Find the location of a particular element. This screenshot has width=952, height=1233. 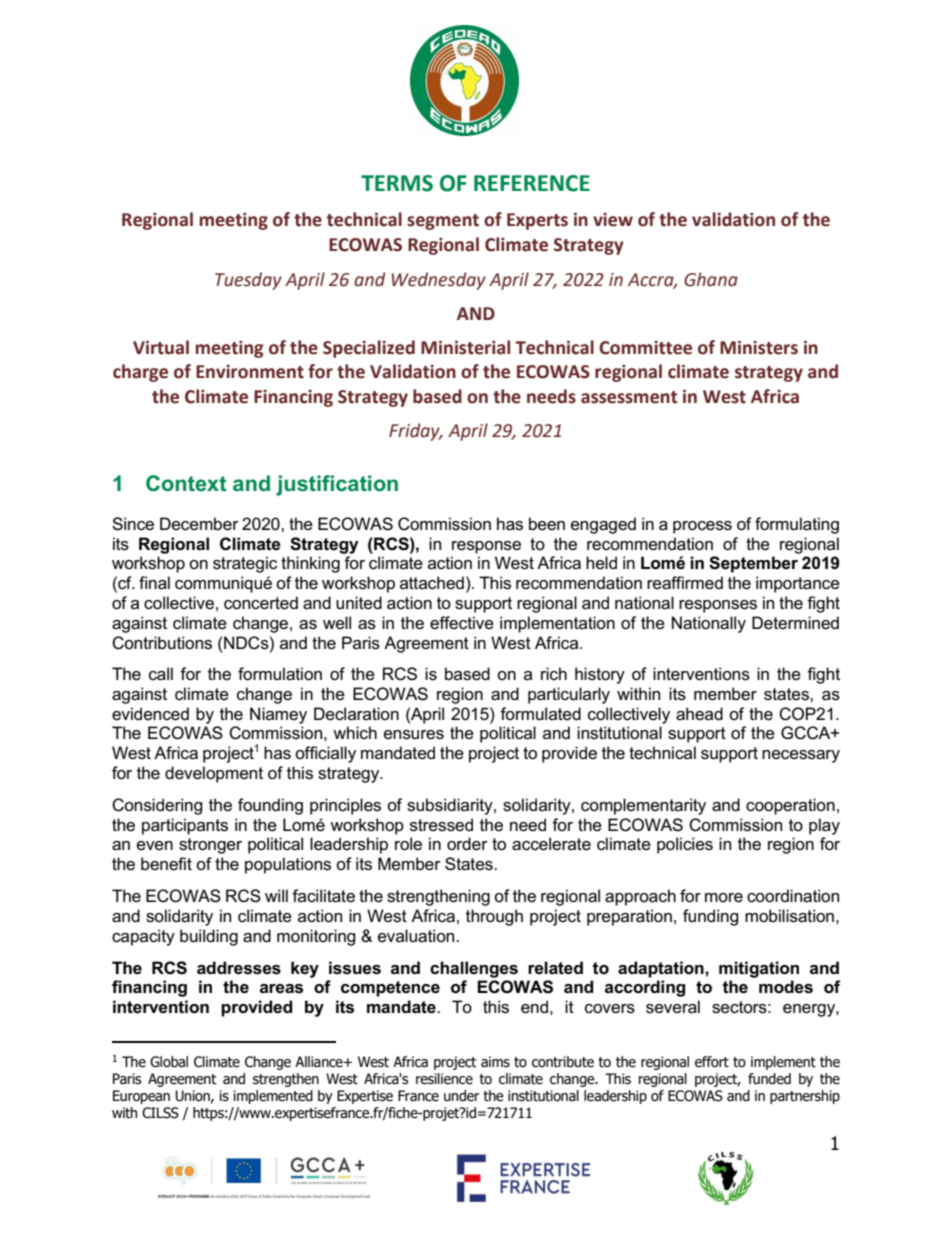

Ghana is located at coordinates (711, 279).
